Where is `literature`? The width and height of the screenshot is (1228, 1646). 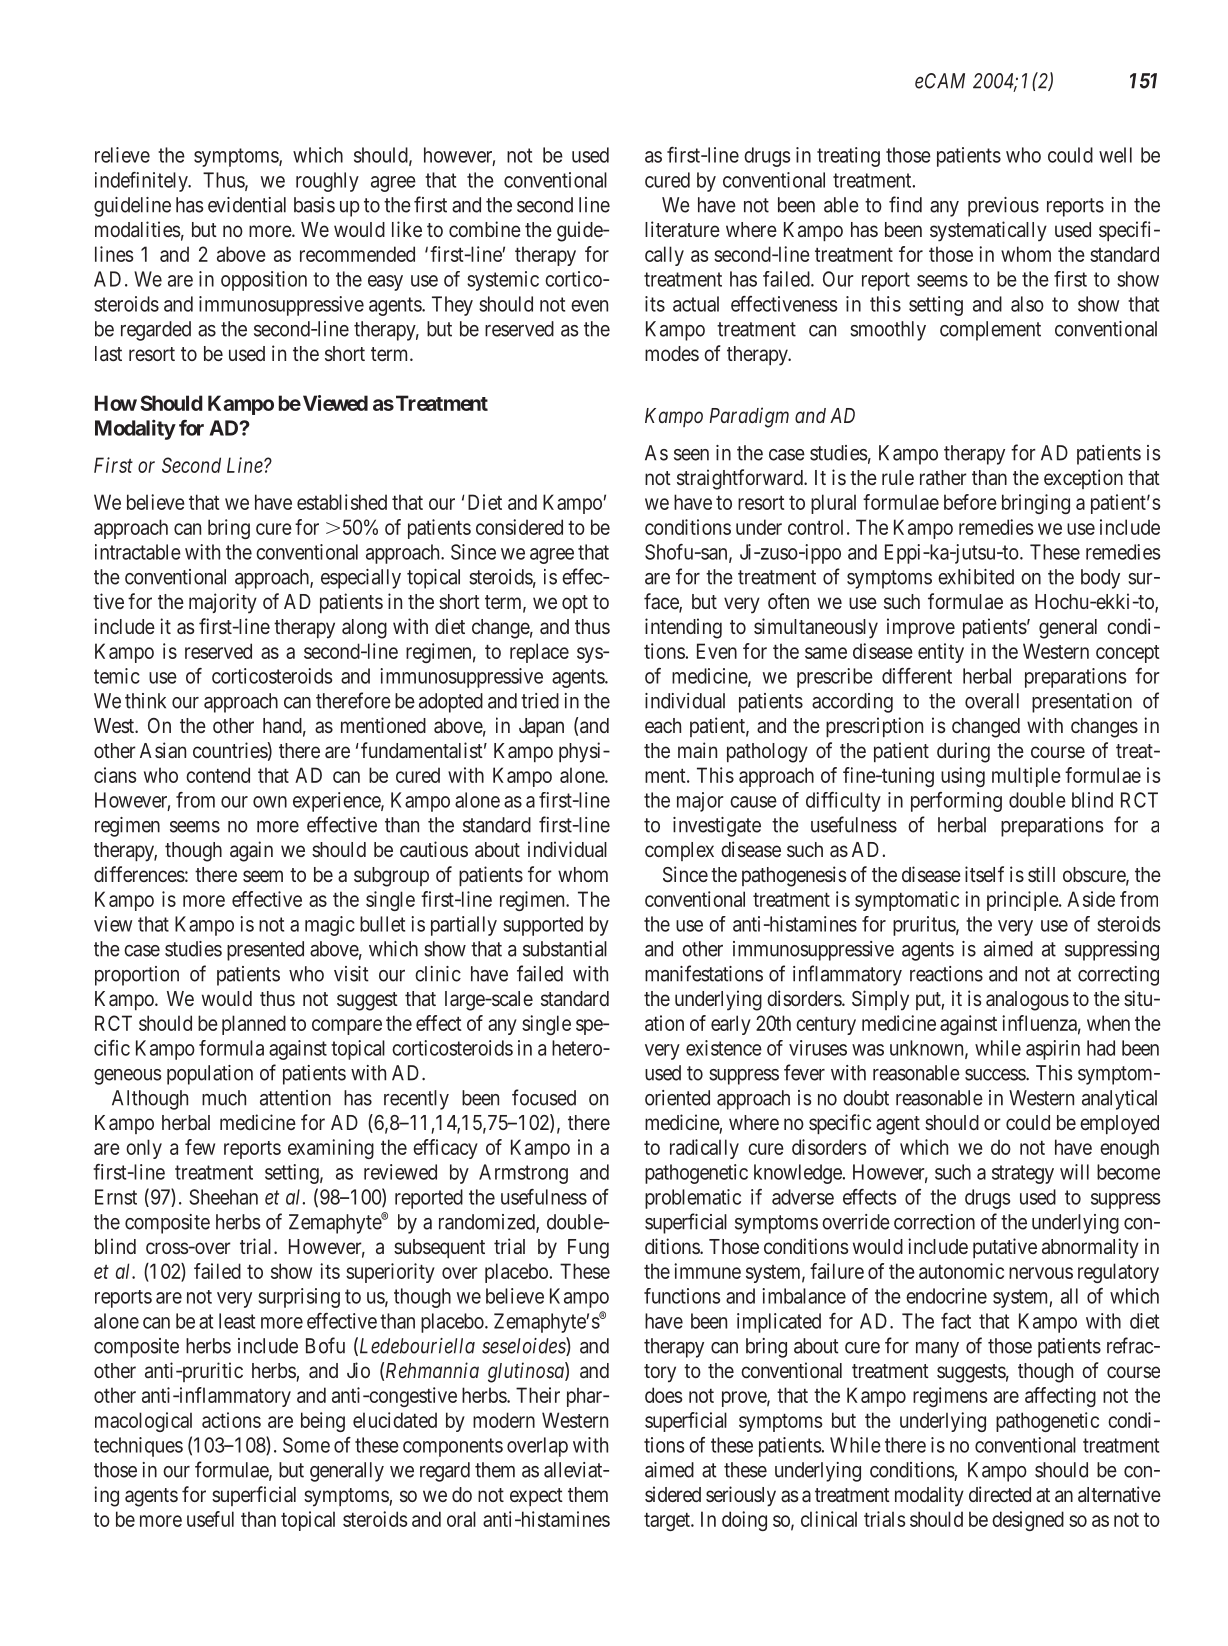
literature is located at coordinates (682, 229).
